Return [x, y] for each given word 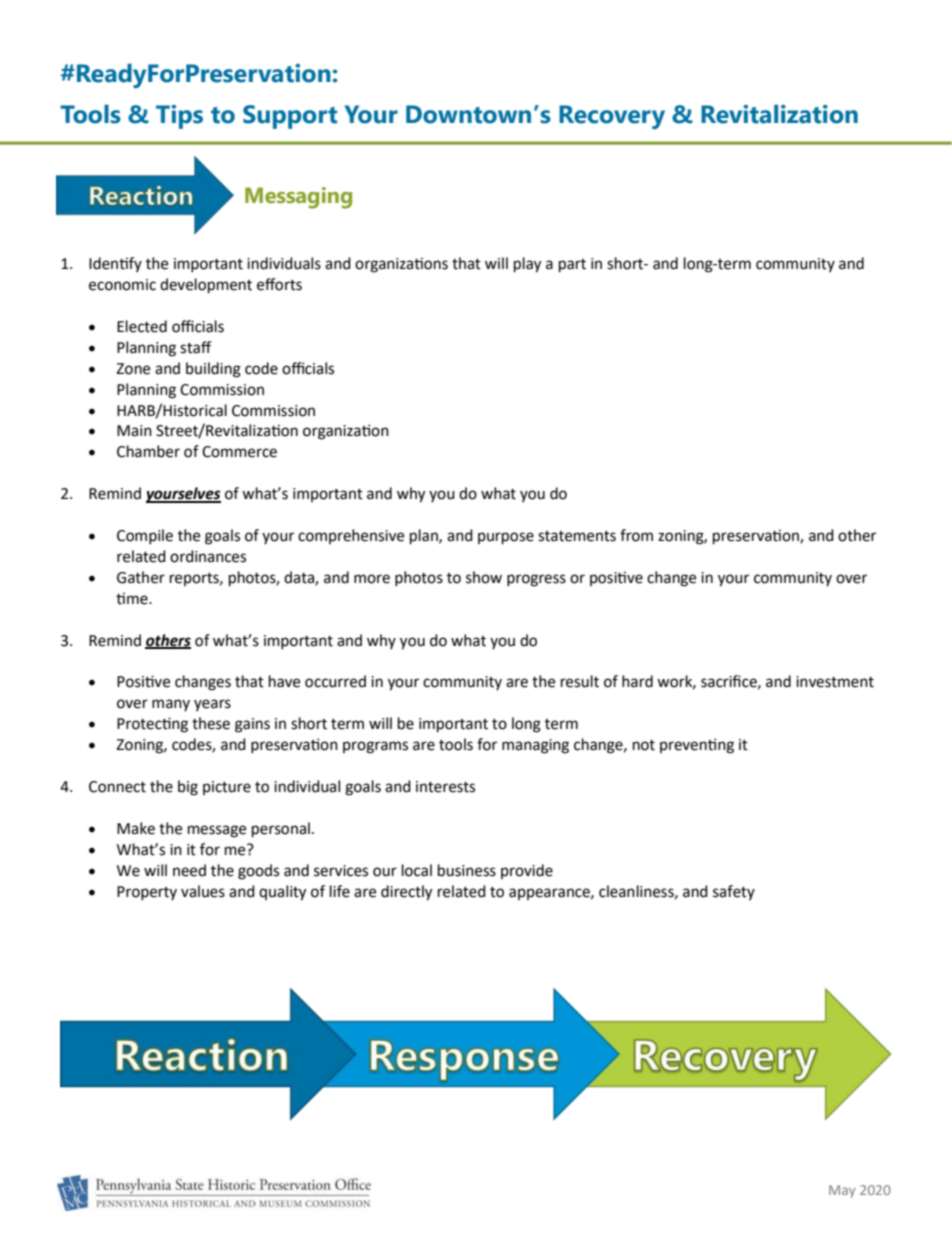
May [842, 1191]
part [572, 266]
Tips [179, 117]
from [636, 535]
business [467, 870]
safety [734, 892]
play [527, 265]
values [203, 891]
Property [147, 893]
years [212, 705]
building [213, 370]
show [484, 577]
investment [835, 682]
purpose [506, 538]
